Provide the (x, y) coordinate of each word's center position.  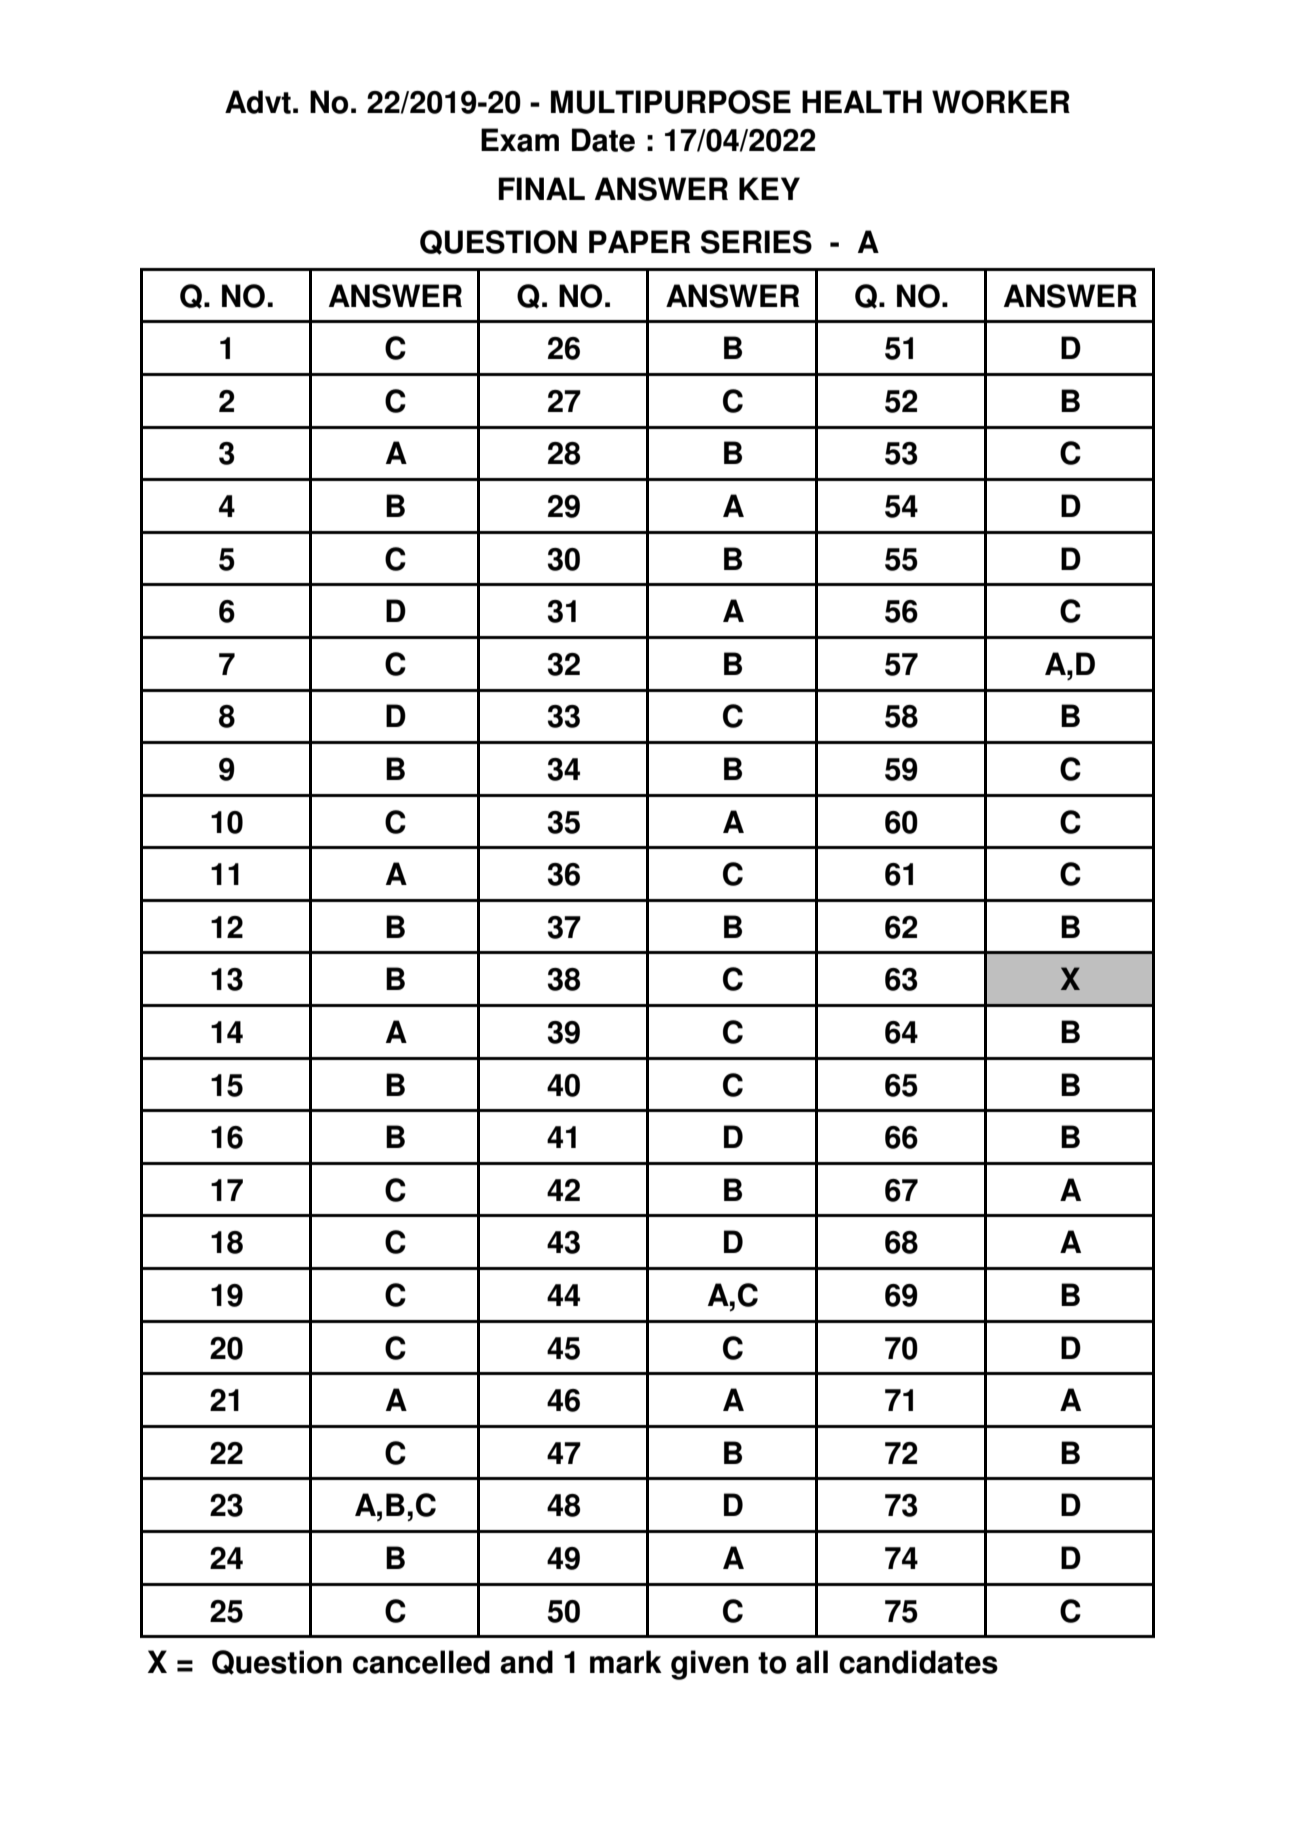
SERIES (756, 242)
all (812, 1662)
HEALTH (862, 101)
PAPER (639, 241)
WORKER (1001, 102)
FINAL (542, 188)
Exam (520, 140)
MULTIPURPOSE (671, 102)
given (709, 1665)
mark (626, 1662)
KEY (769, 188)
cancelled (421, 1662)
